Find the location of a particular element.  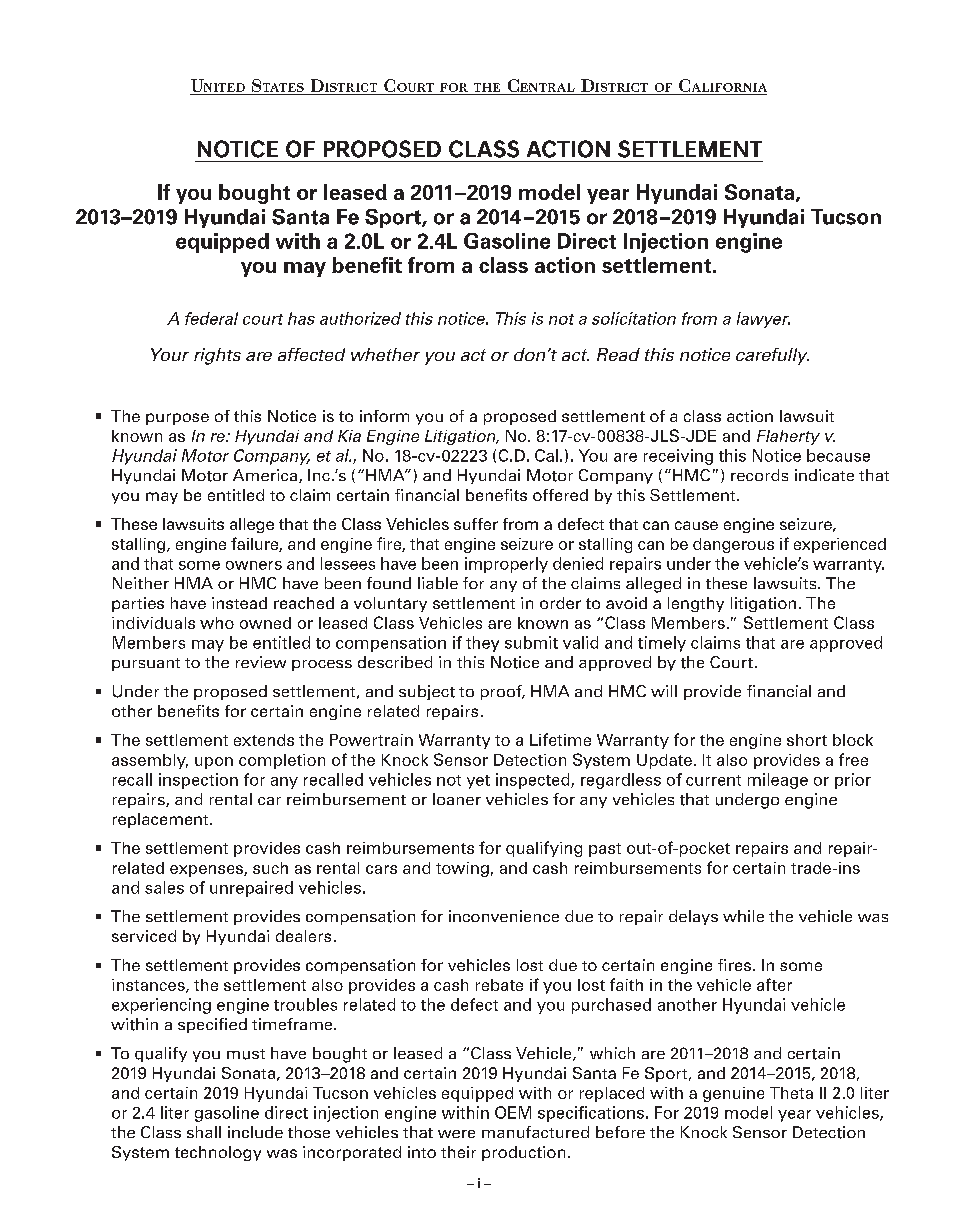

lengthy is located at coordinates (696, 604).
